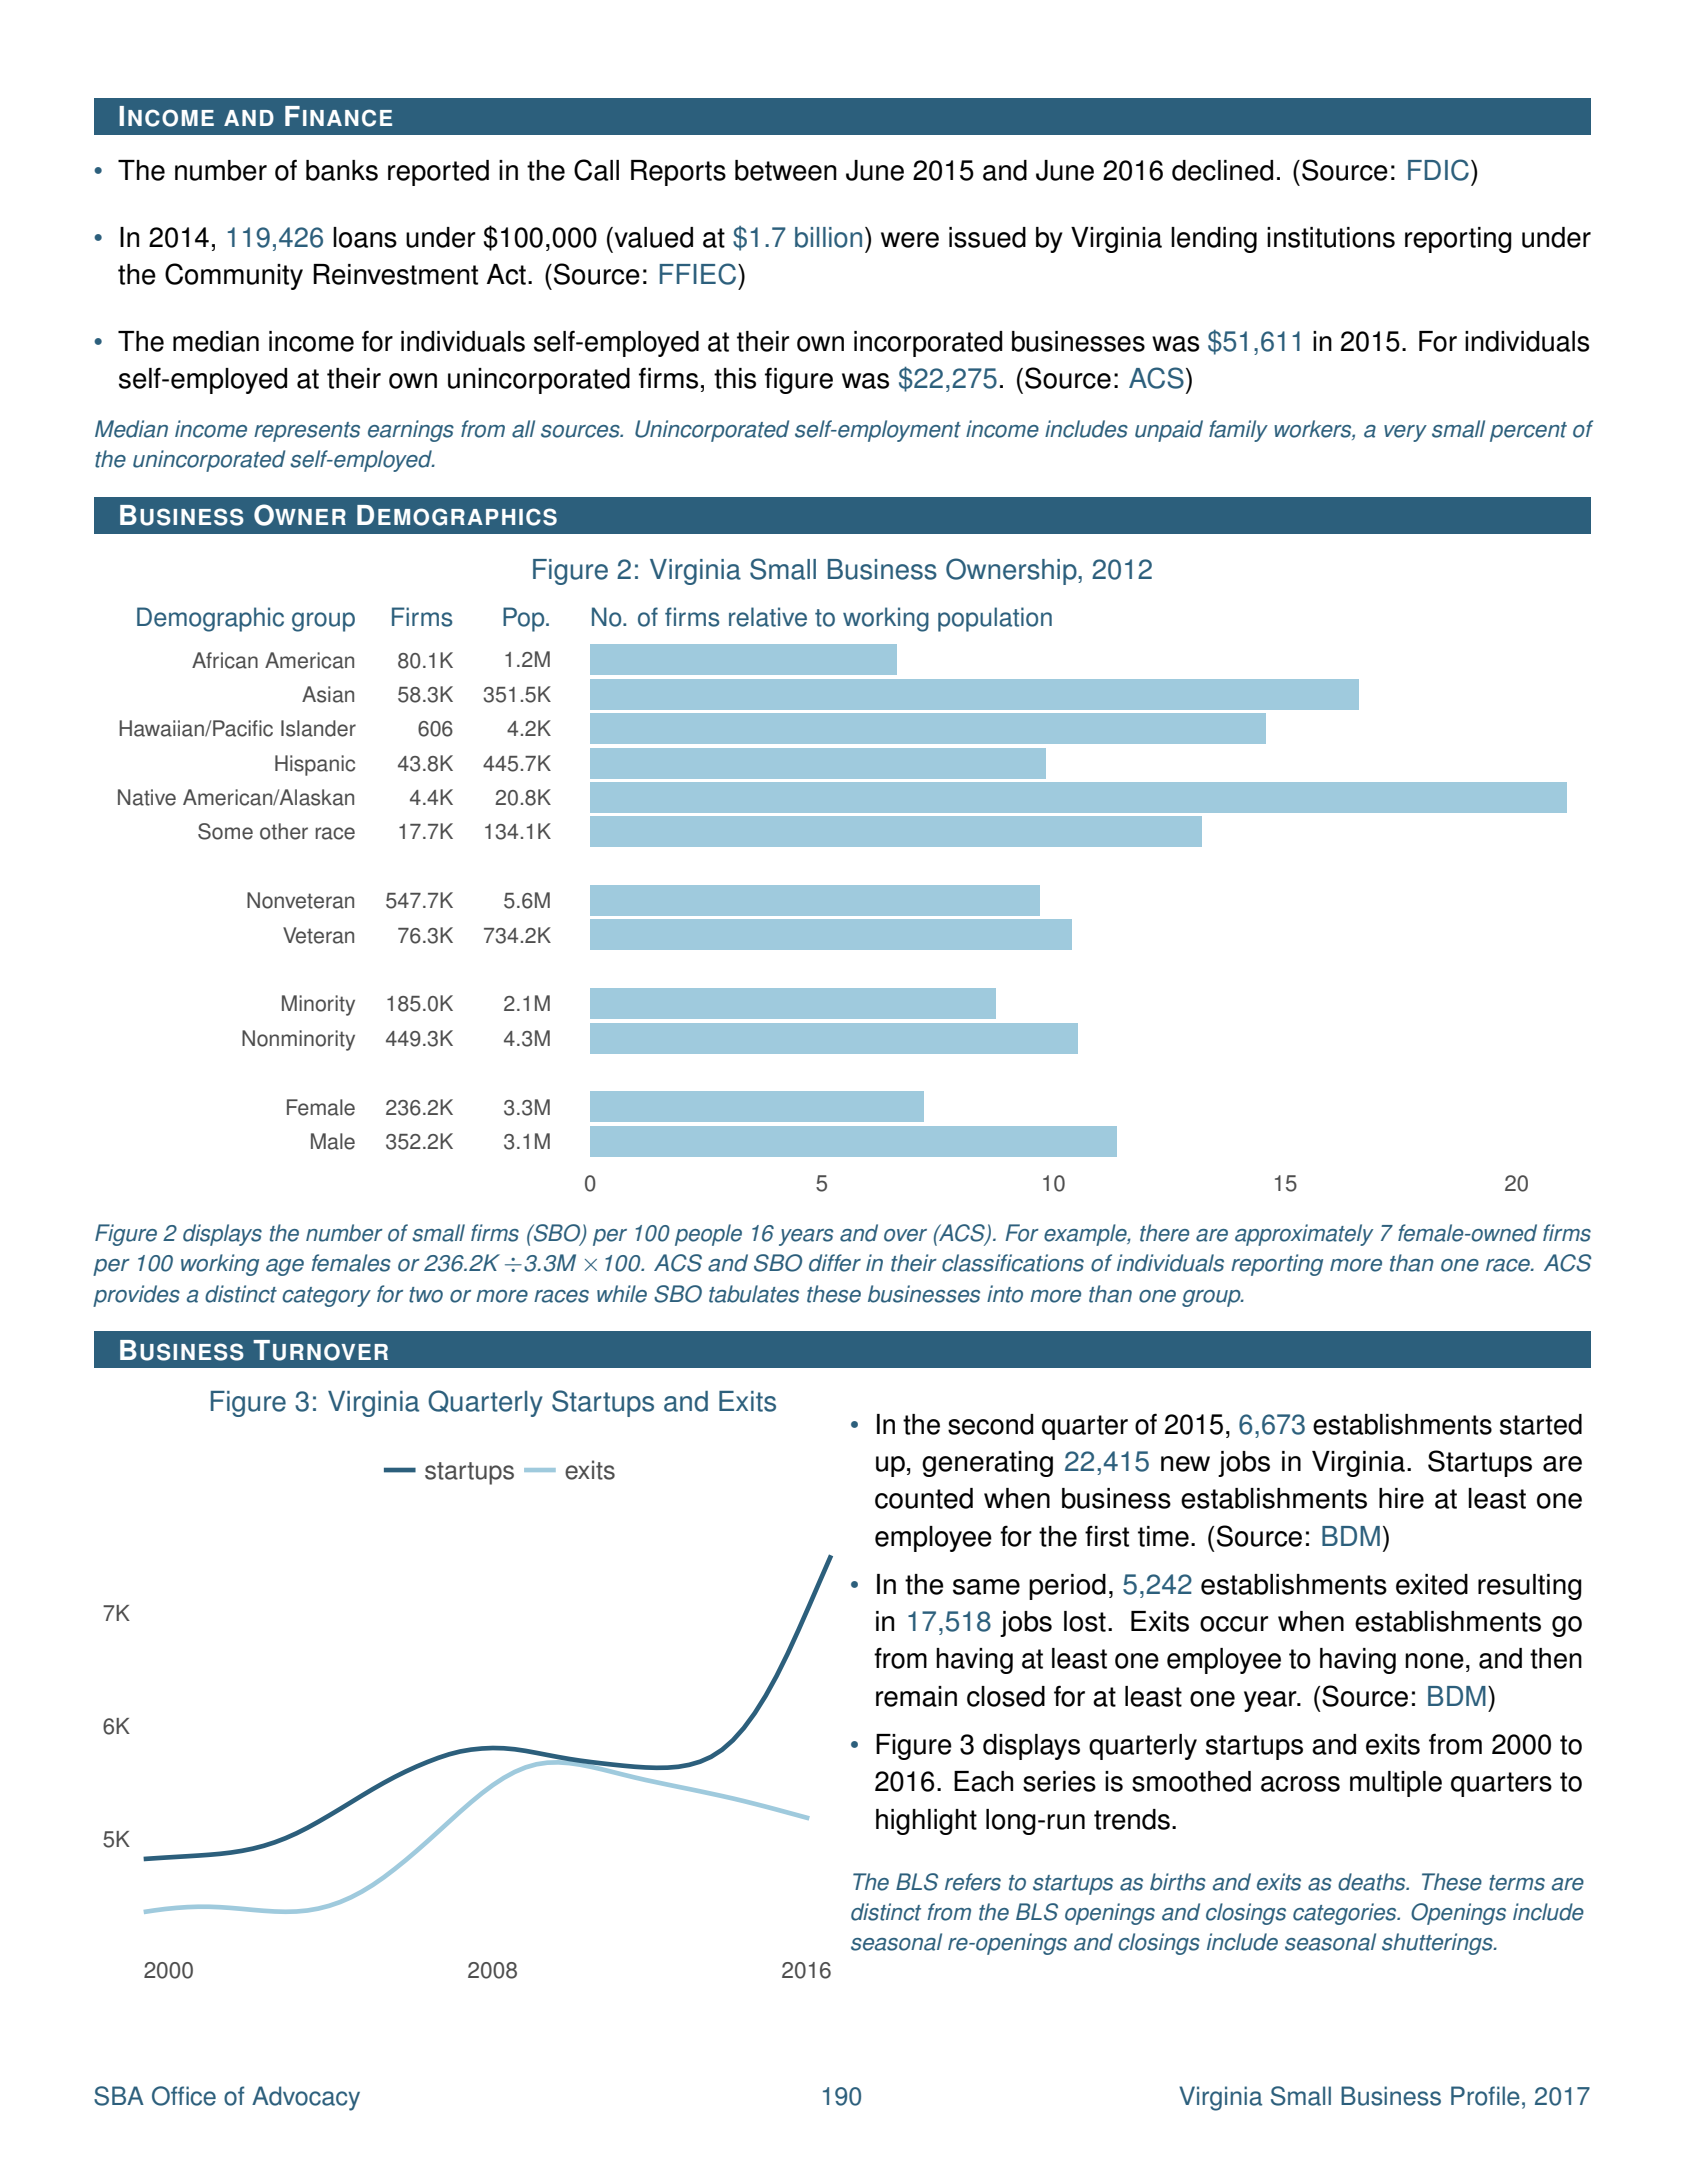  I want to click on population, so click(995, 619).
